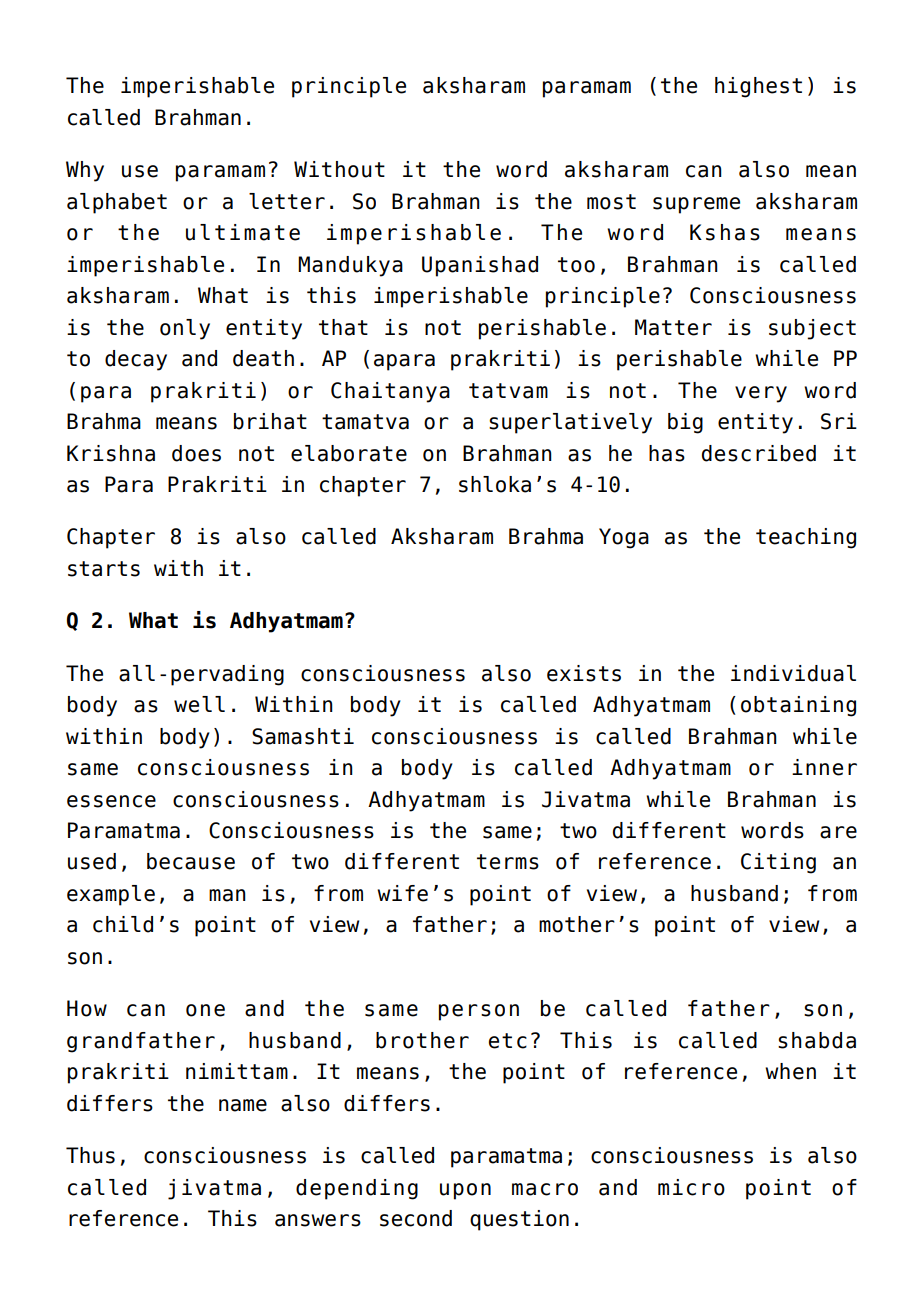 This page has width=924, height=1308. I want to click on well, so click(199, 704).
